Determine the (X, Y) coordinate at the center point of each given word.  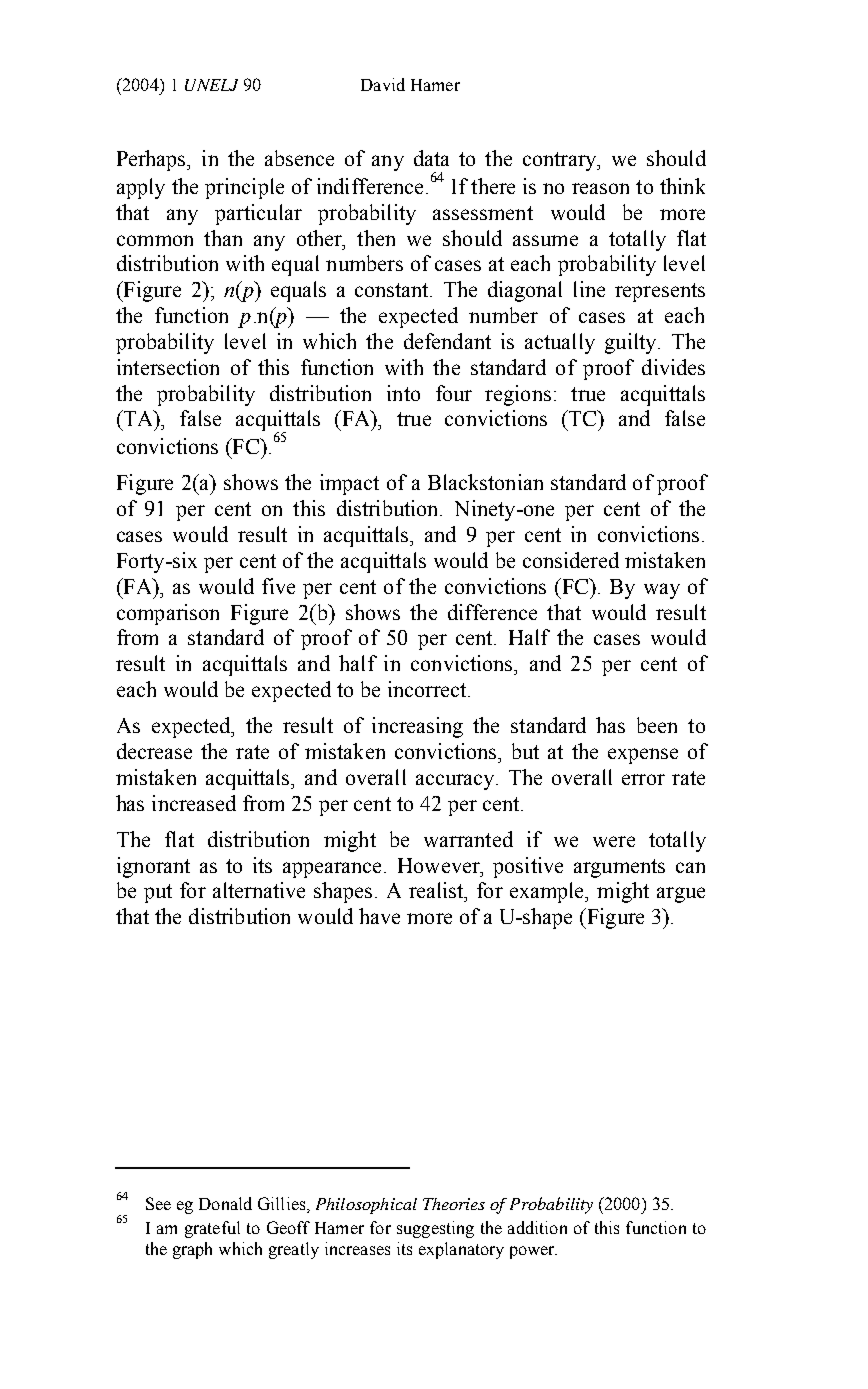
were (614, 841)
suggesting (435, 1229)
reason (600, 188)
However (440, 865)
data (431, 158)
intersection (168, 367)
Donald (225, 1203)
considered (571, 560)
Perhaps (153, 160)
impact (349, 484)
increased (194, 803)
